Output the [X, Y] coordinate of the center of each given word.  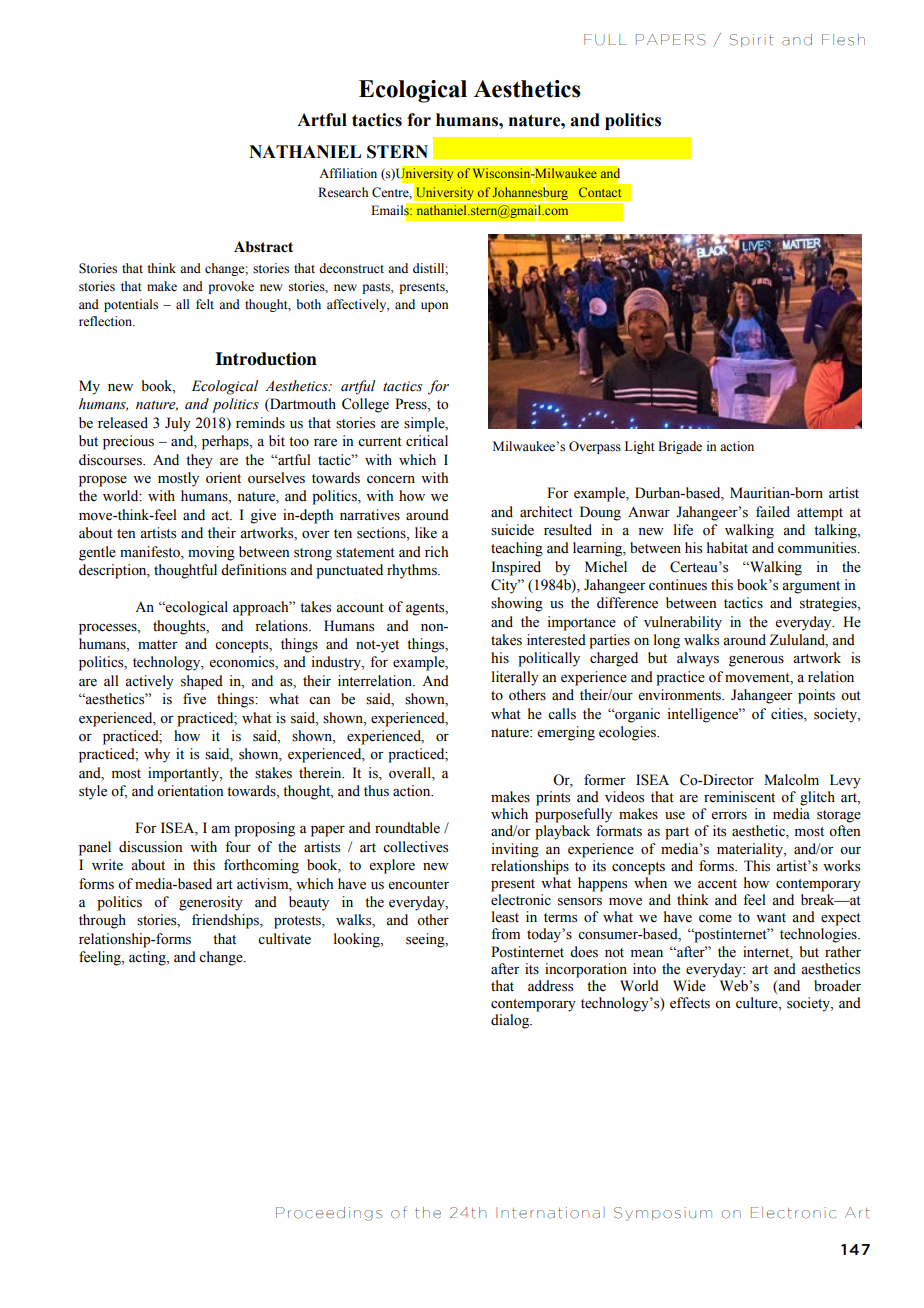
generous [756, 661]
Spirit [751, 40]
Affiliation [348, 173]
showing [517, 604]
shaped [202, 682]
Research [343, 192]
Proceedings [329, 1214]
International [550, 1213]
